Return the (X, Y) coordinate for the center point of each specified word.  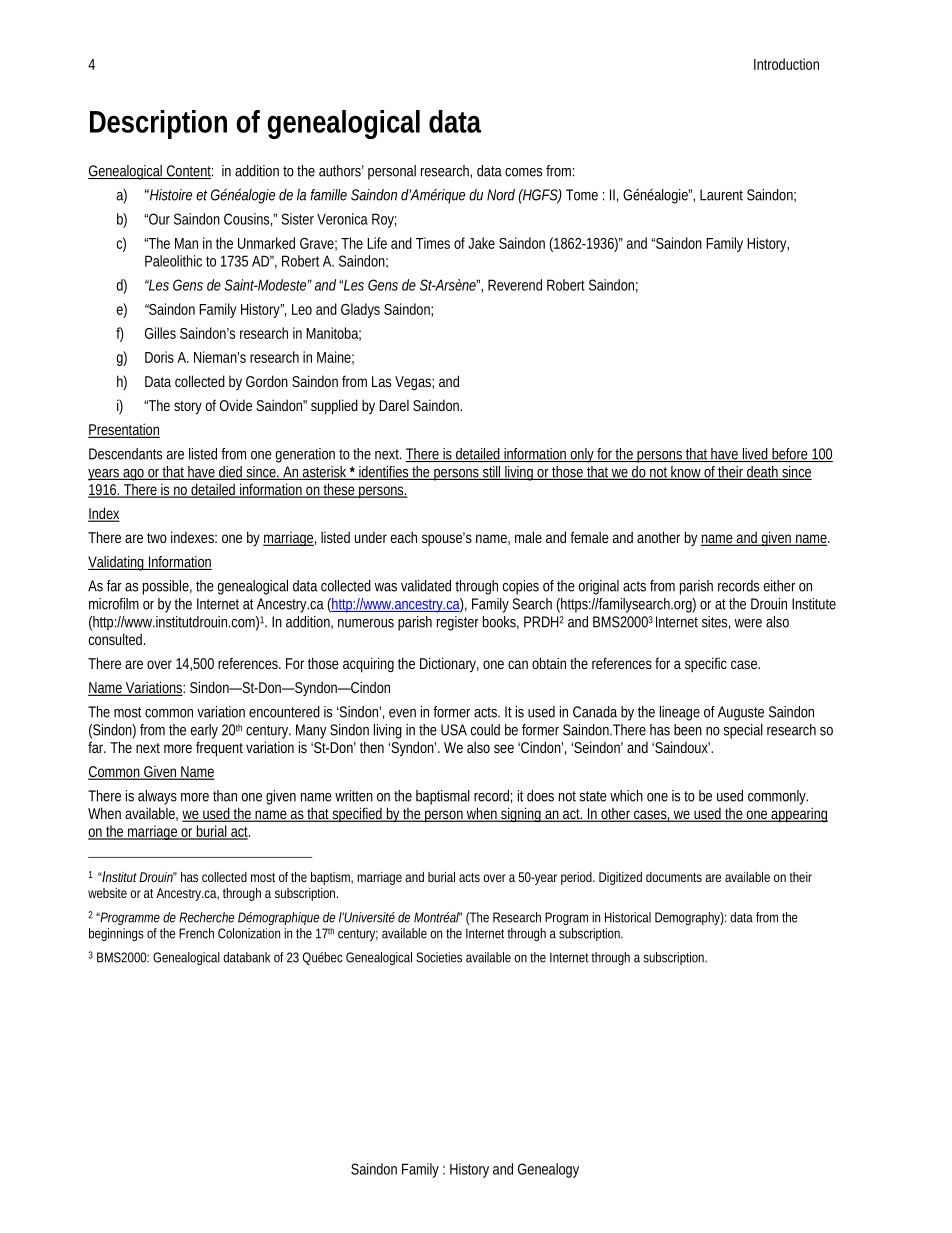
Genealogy (548, 1170)
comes (523, 172)
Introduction (786, 64)
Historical (628, 917)
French (196, 933)
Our (158, 219)
